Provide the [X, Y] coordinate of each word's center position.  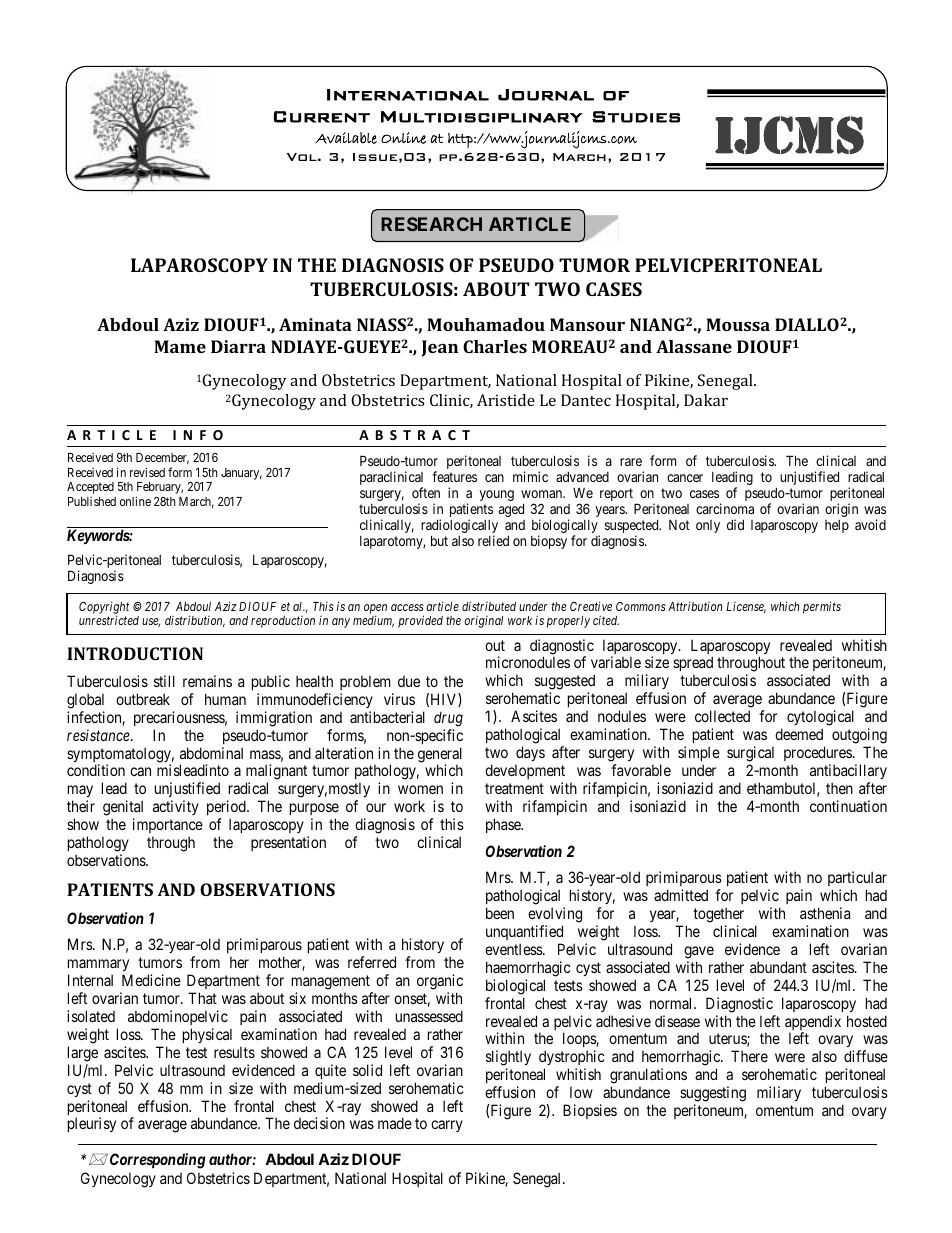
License [746, 607]
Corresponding [156, 1161]
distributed [489, 606]
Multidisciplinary [482, 117]
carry [447, 1126]
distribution [195, 621]
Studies [636, 117]
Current [322, 117]
